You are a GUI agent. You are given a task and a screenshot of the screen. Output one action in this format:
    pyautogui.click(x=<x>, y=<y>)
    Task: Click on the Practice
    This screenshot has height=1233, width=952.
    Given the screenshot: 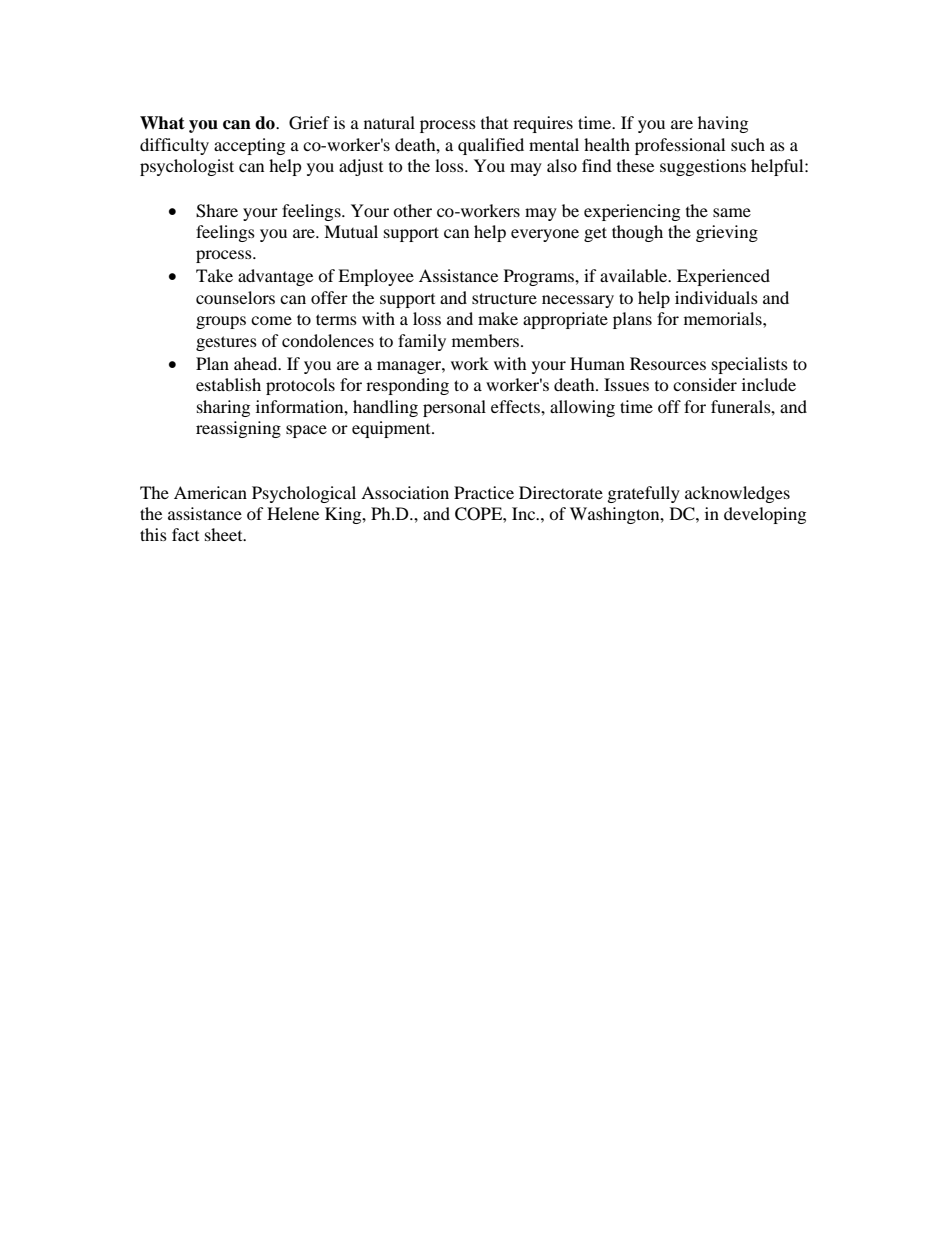 What is the action you would take?
    pyautogui.click(x=484, y=492)
